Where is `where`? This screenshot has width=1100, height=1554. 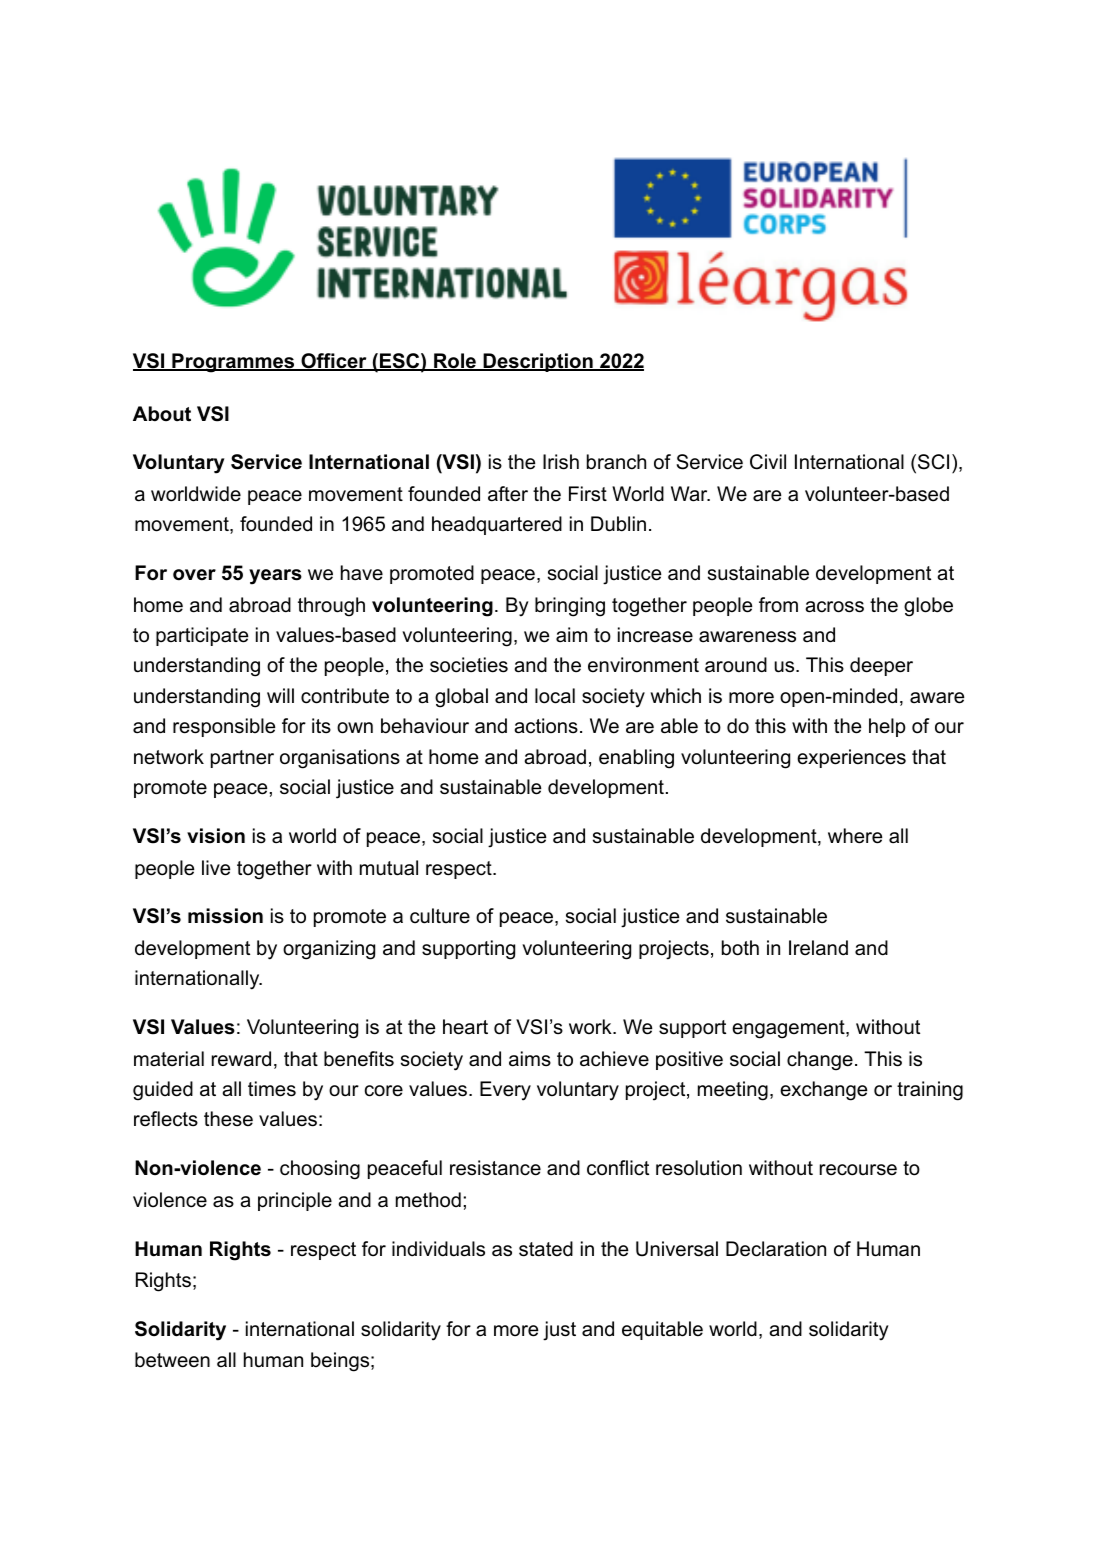 where is located at coordinates (855, 836).
